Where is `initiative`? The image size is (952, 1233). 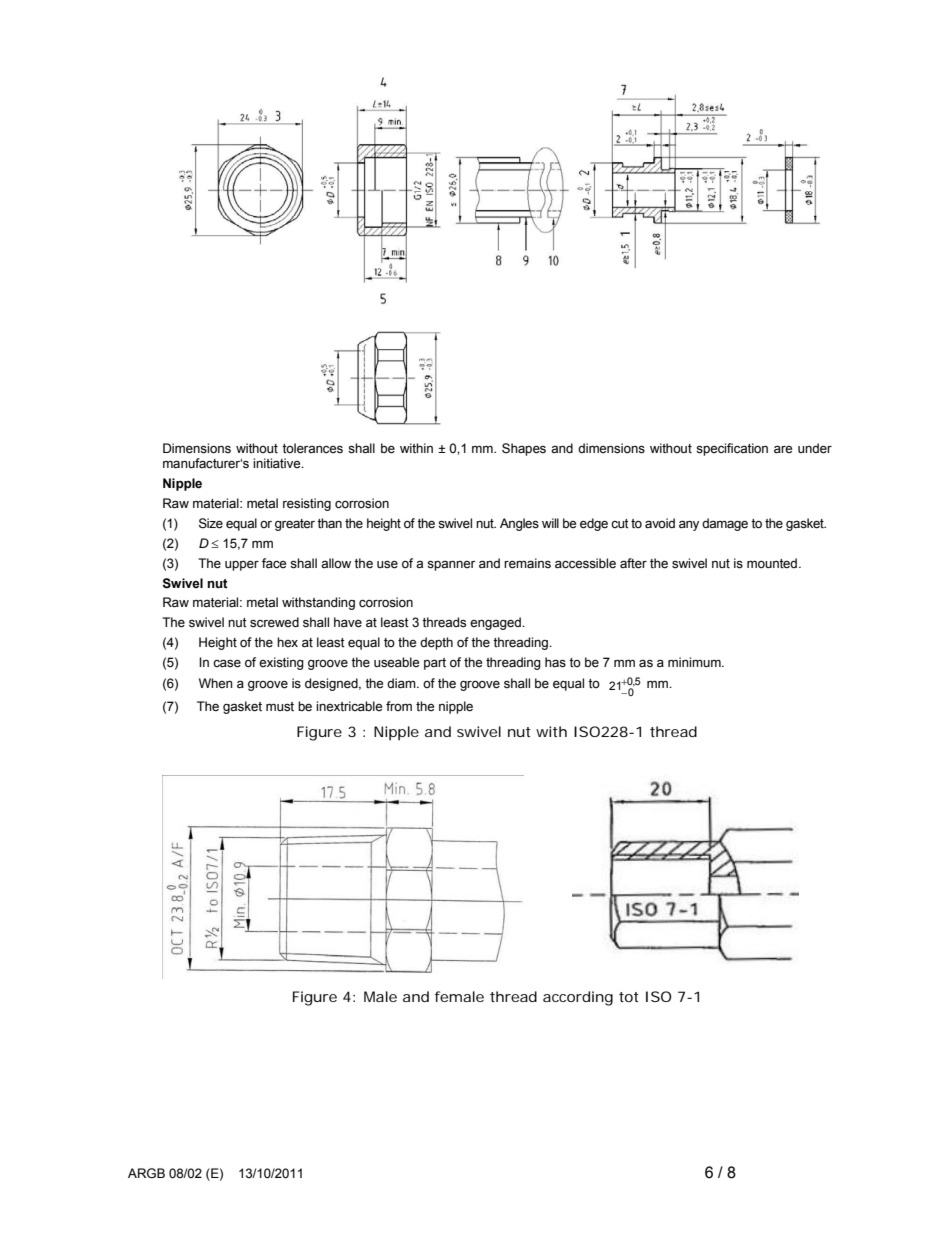
initiative is located at coordinates (278, 463).
